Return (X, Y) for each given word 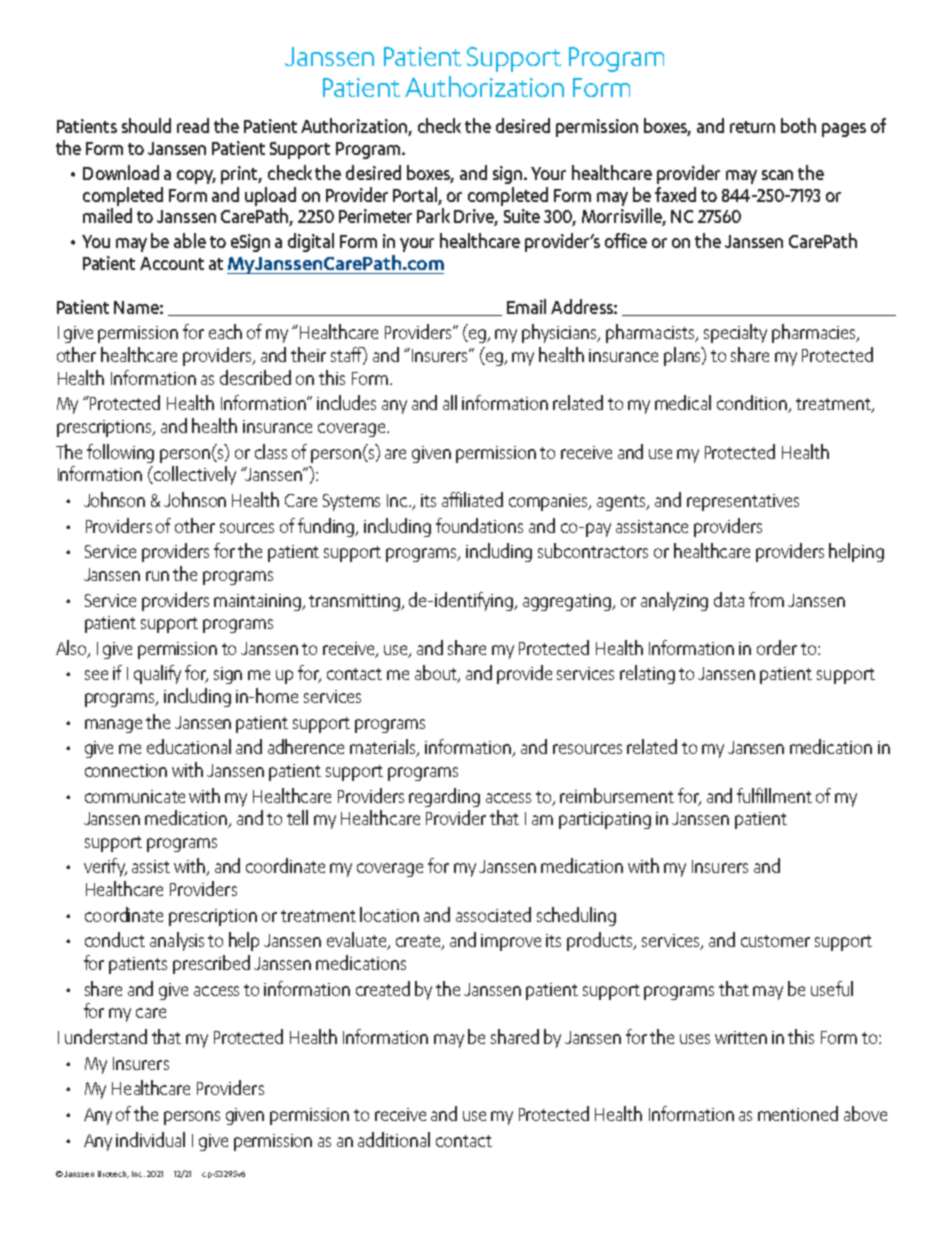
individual (150, 1139)
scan (777, 175)
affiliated (472, 499)
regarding (444, 797)
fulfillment (774, 795)
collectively (194, 475)
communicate (135, 796)
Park (433, 215)
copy (196, 177)
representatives (743, 502)
